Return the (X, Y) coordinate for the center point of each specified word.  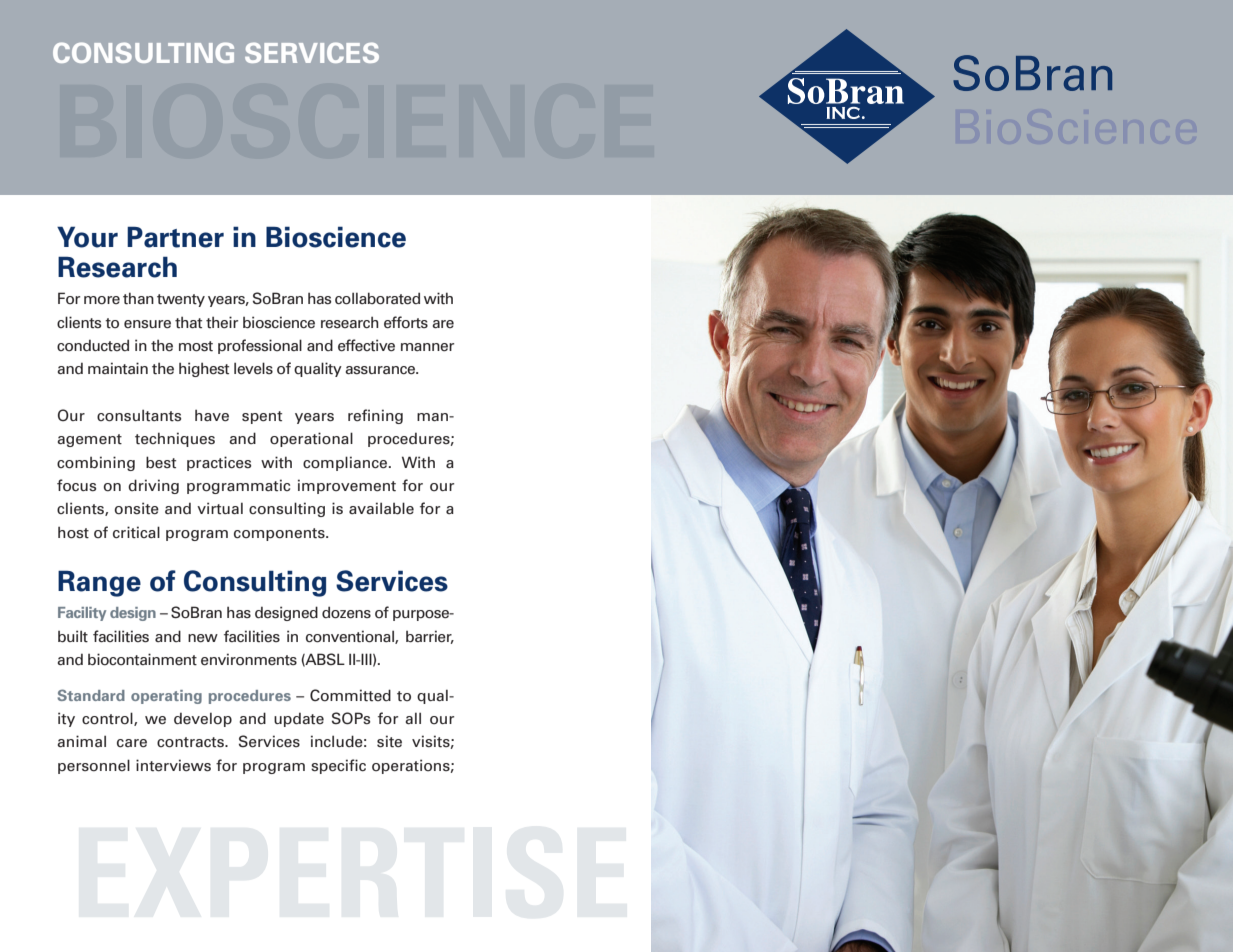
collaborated (377, 298)
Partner (175, 237)
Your (87, 237)
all (413, 718)
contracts (191, 742)
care (132, 743)
